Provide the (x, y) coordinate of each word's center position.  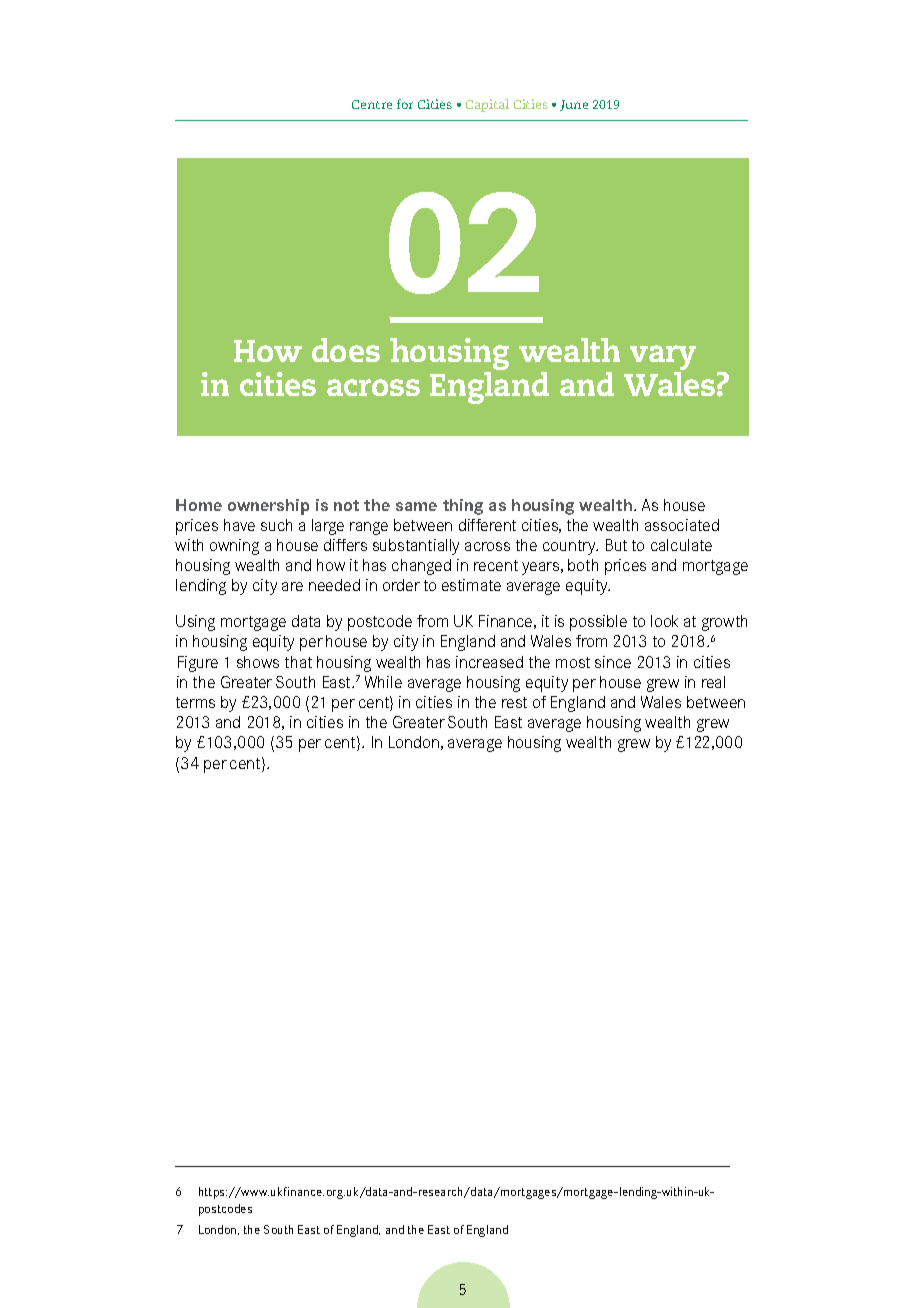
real (713, 682)
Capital (487, 105)
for (405, 104)
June (574, 105)
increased (489, 662)
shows (258, 662)
